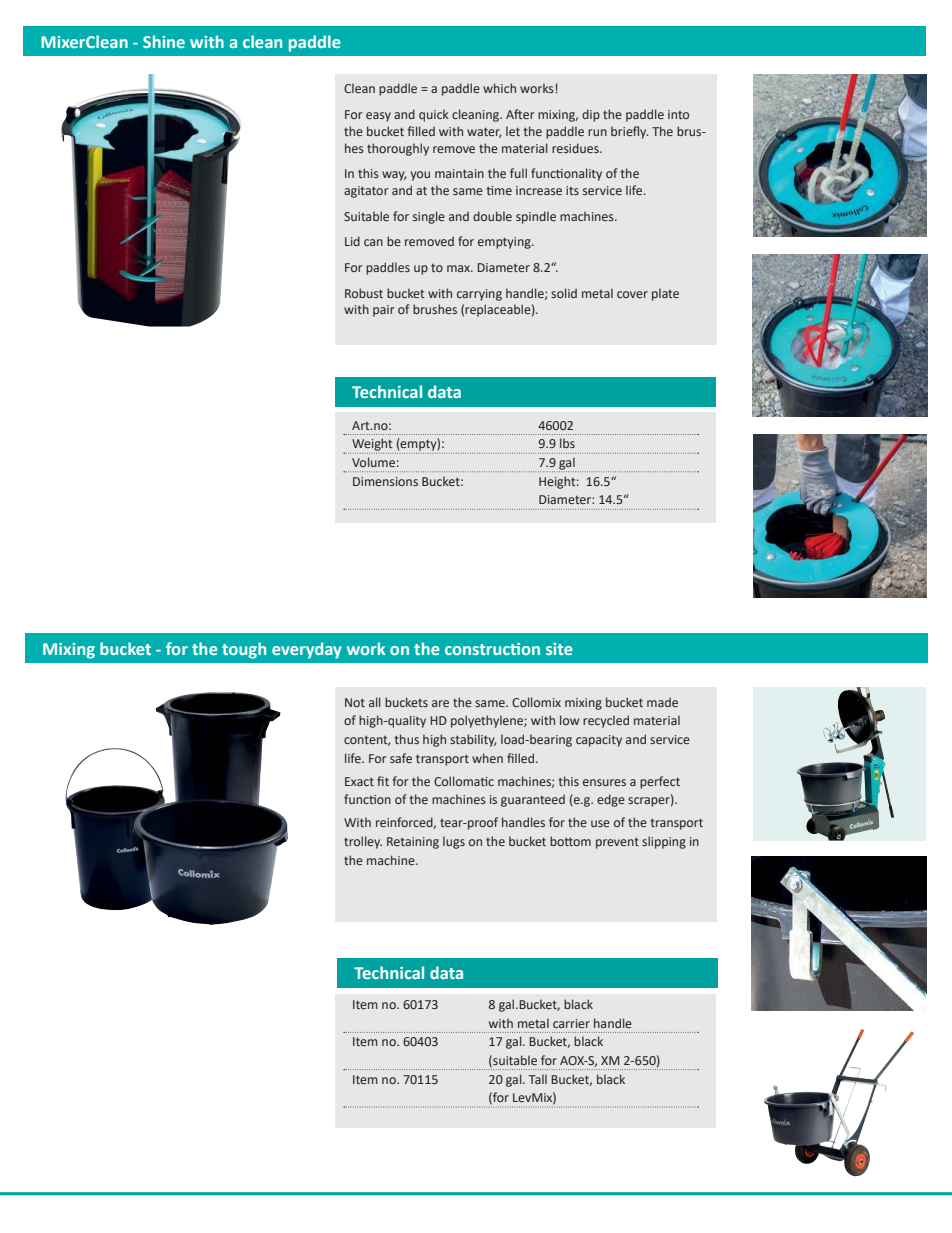 The image size is (952, 1233). Describe the element at coordinates (164, 41) in the page. I see `Shine` at that location.
